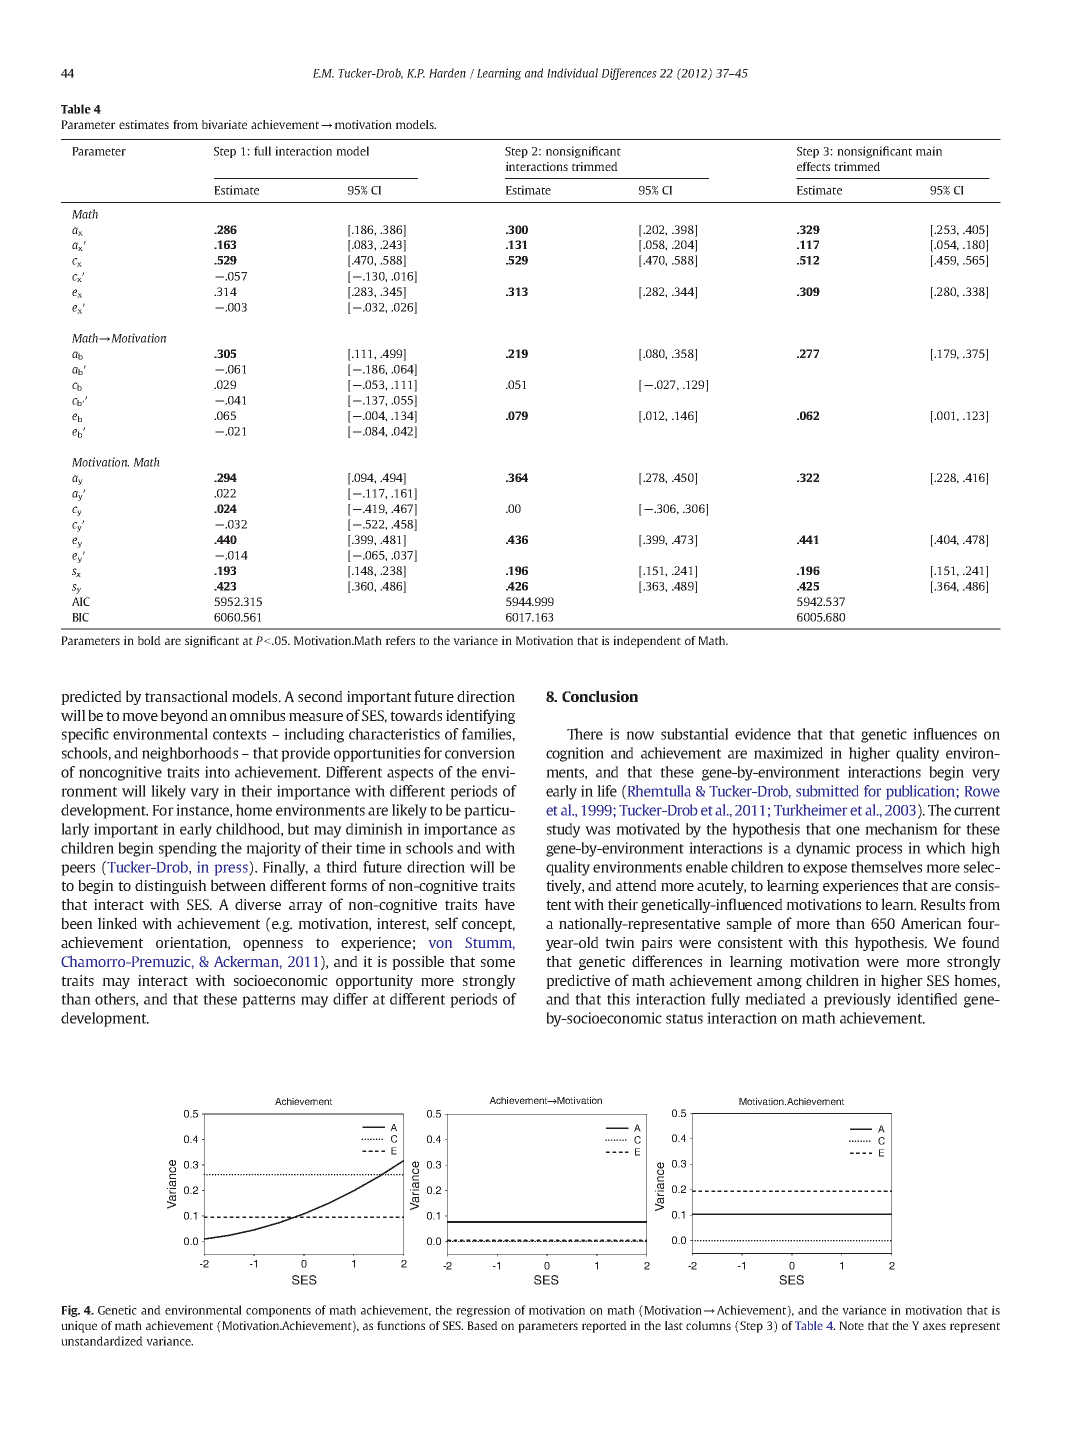 The width and height of the screenshot is (1077, 1436). I want to click on effects, so click(813, 166).
